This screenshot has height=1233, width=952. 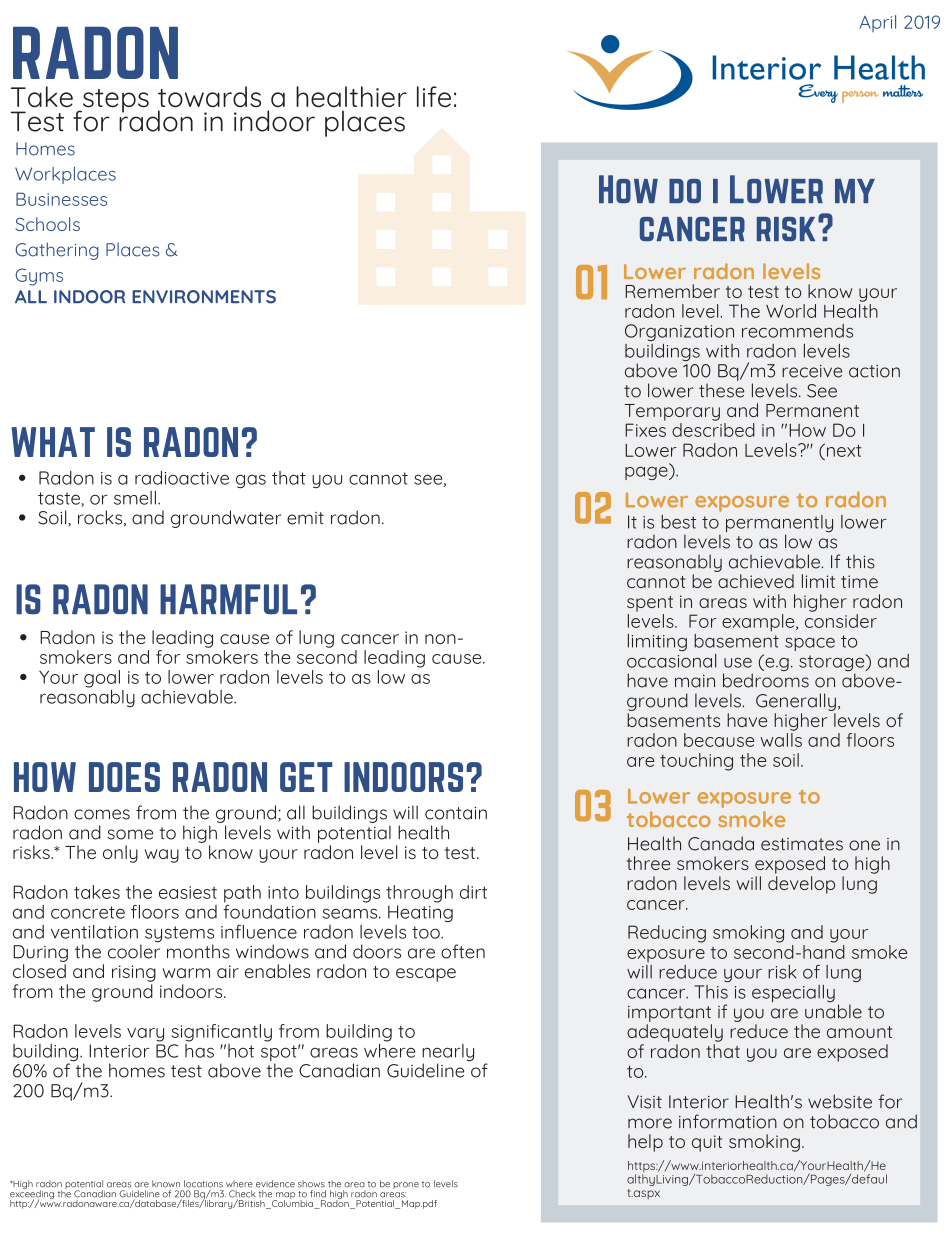 What do you see at coordinates (124, 777) in the screenshot?
I see `DOES` at bounding box center [124, 777].
